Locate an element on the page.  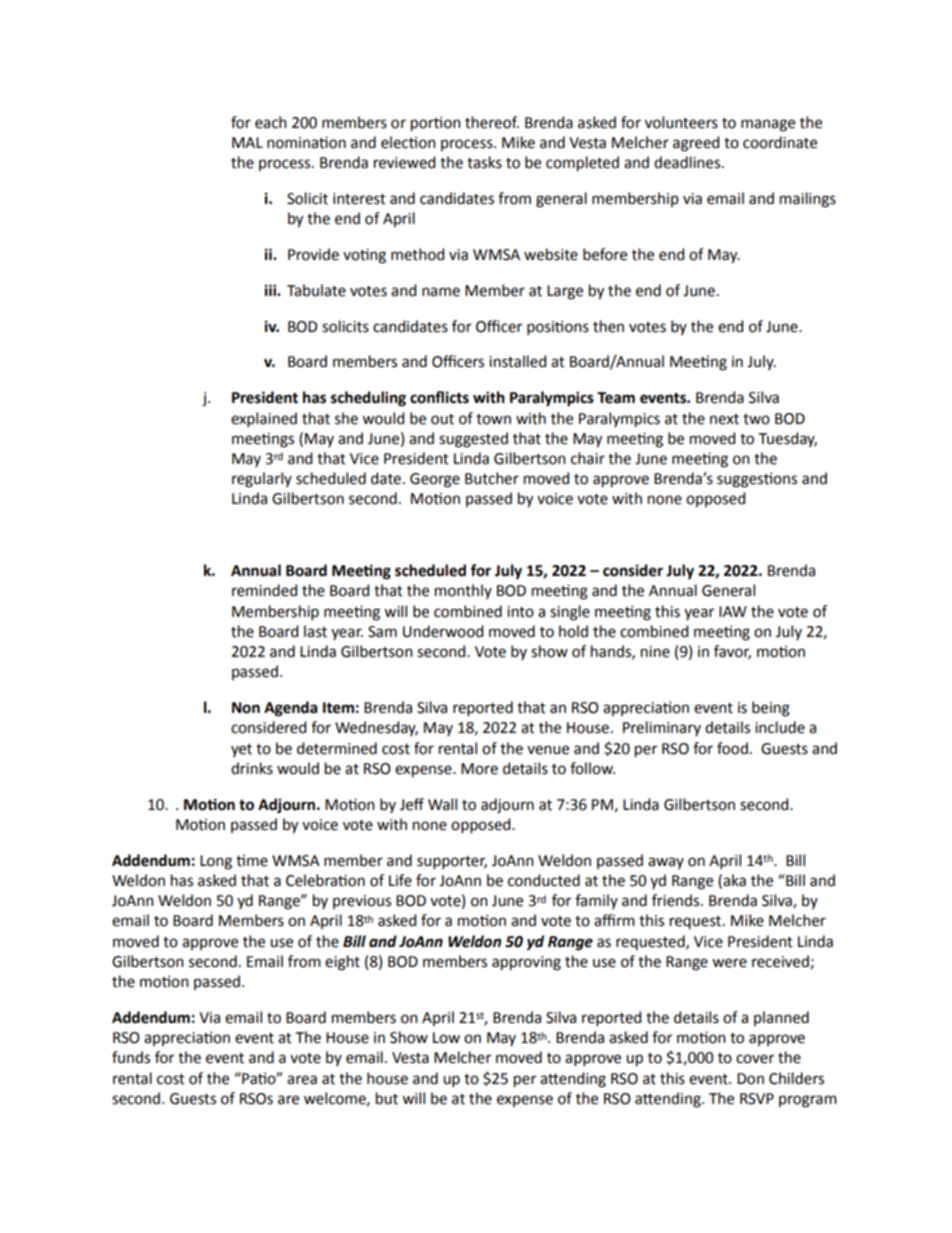
MAL is located at coordinates (247, 142).
